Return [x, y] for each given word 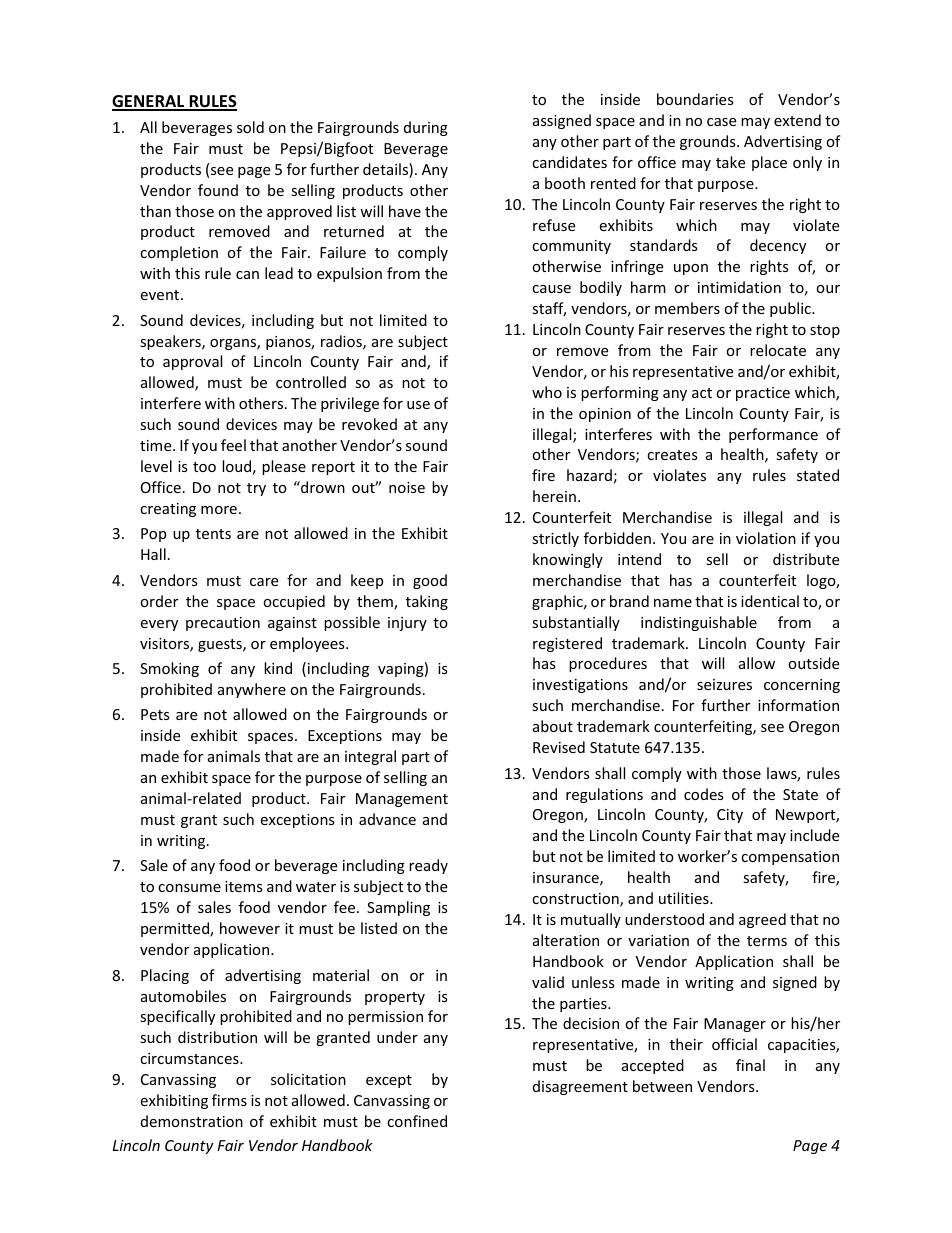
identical [770, 601]
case [721, 122]
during [426, 128]
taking [427, 602]
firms [229, 1100]
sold [250, 127]
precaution [223, 624]
